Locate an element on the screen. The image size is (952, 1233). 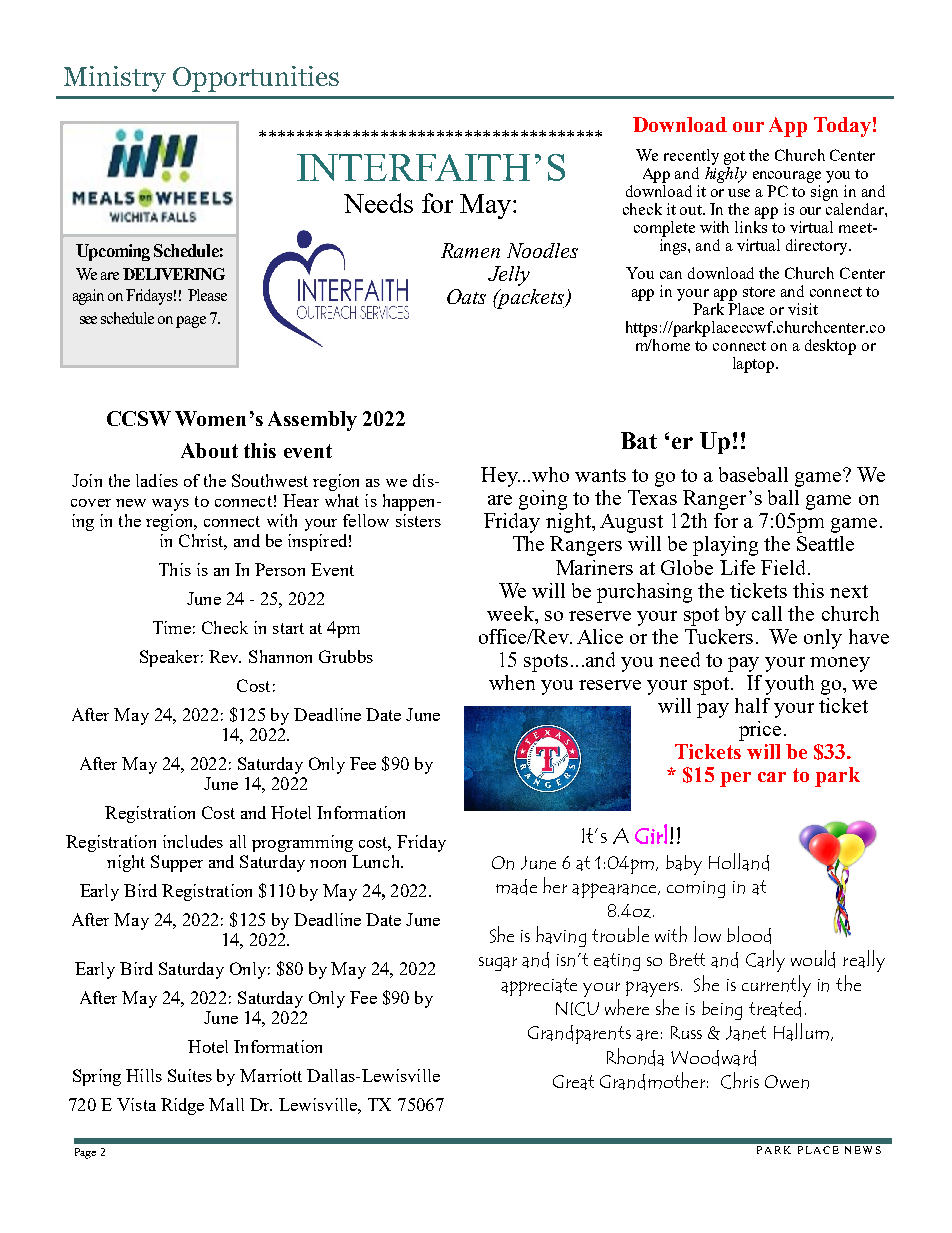
Suites is located at coordinates (190, 1075).
